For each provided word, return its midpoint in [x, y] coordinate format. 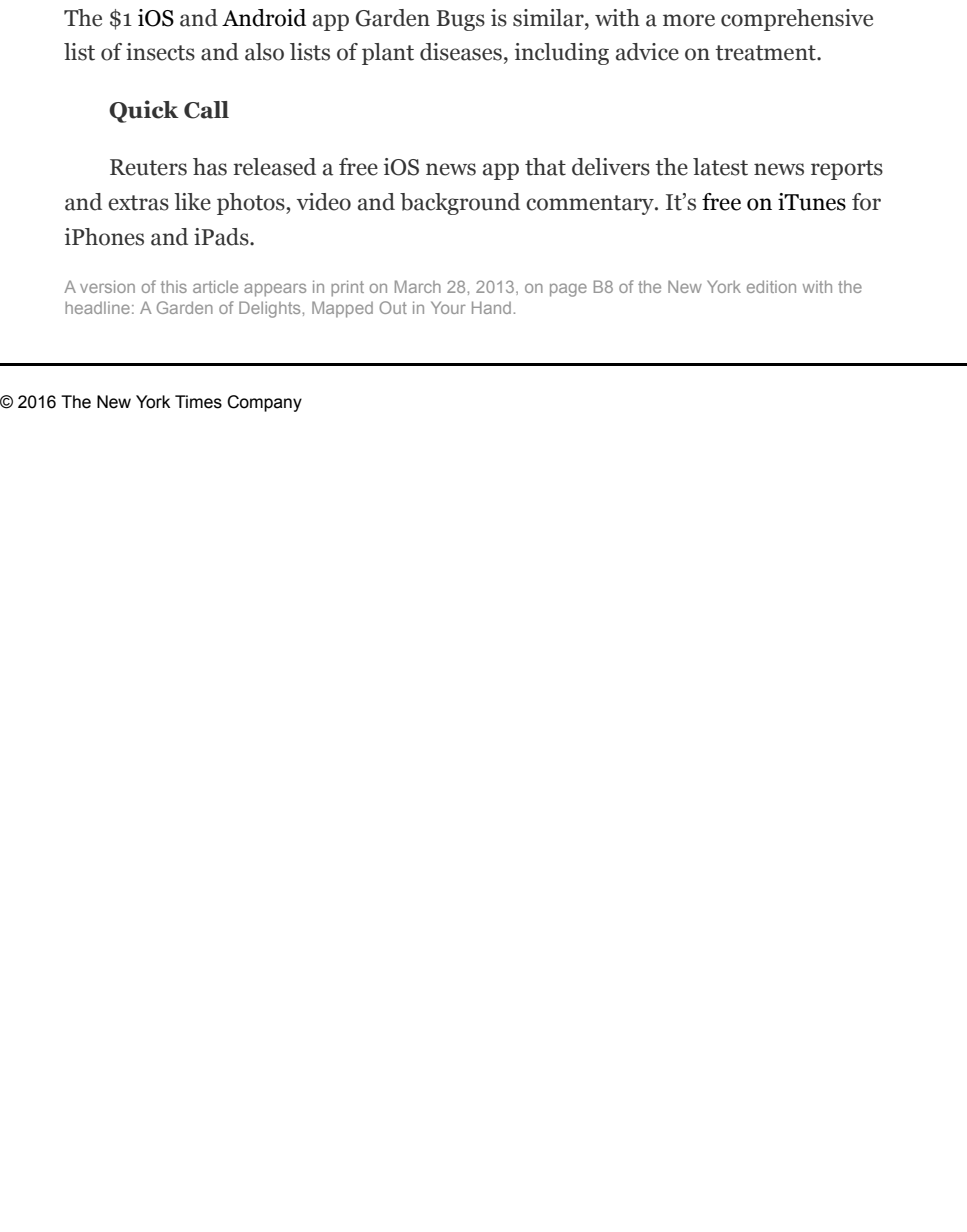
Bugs [460, 20]
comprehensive [797, 20]
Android [264, 18]
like [192, 202]
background [460, 204]
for [866, 202]
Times [198, 402]
